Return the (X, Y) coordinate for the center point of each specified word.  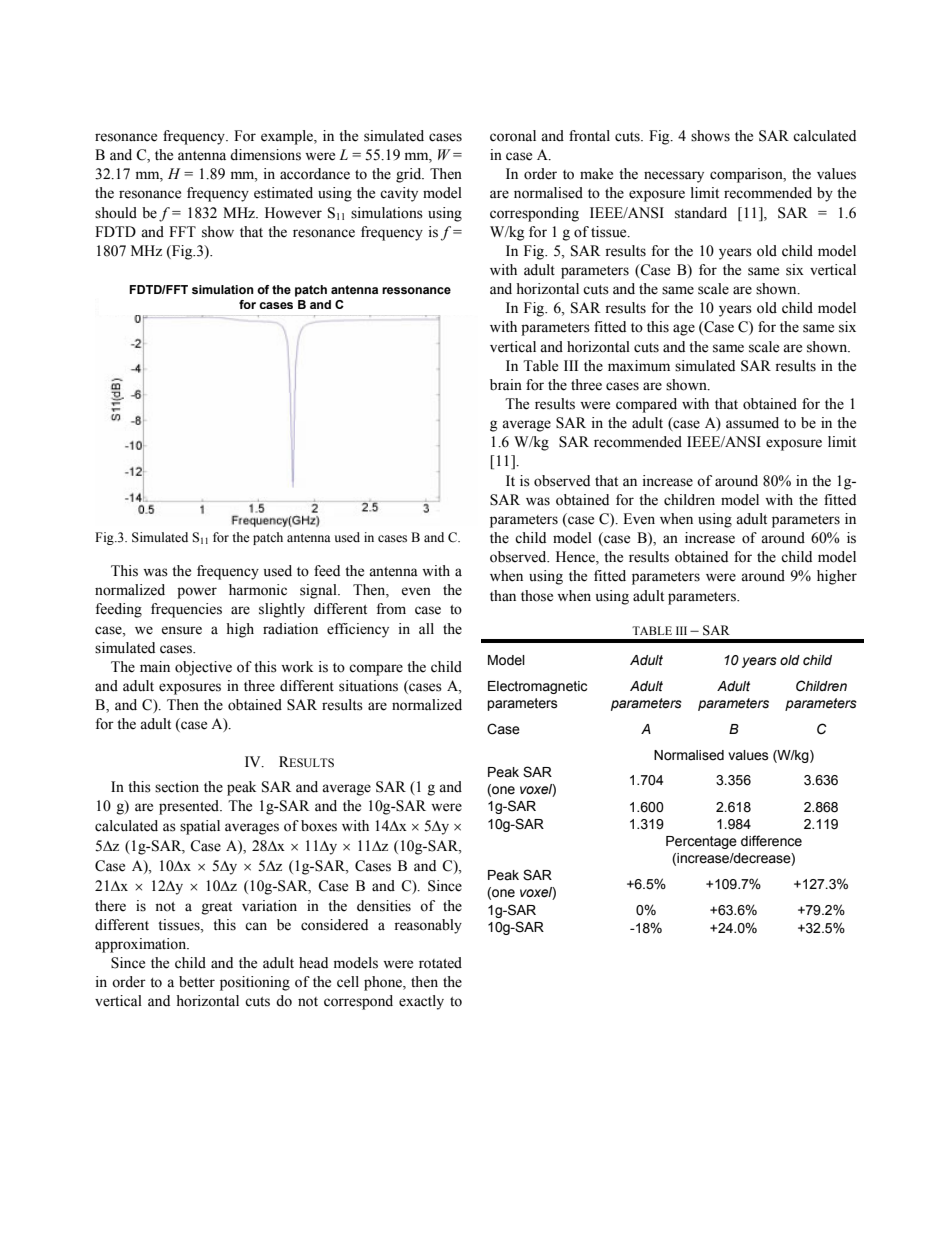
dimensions (265, 155)
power (197, 593)
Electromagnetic (537, 687)
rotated (440, 963)
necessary (674, 177)
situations (368, 686)
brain (506, 385)
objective (203, 668)
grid (410, 175)
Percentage (701, 842)
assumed (752, 423)
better (197, 982)
